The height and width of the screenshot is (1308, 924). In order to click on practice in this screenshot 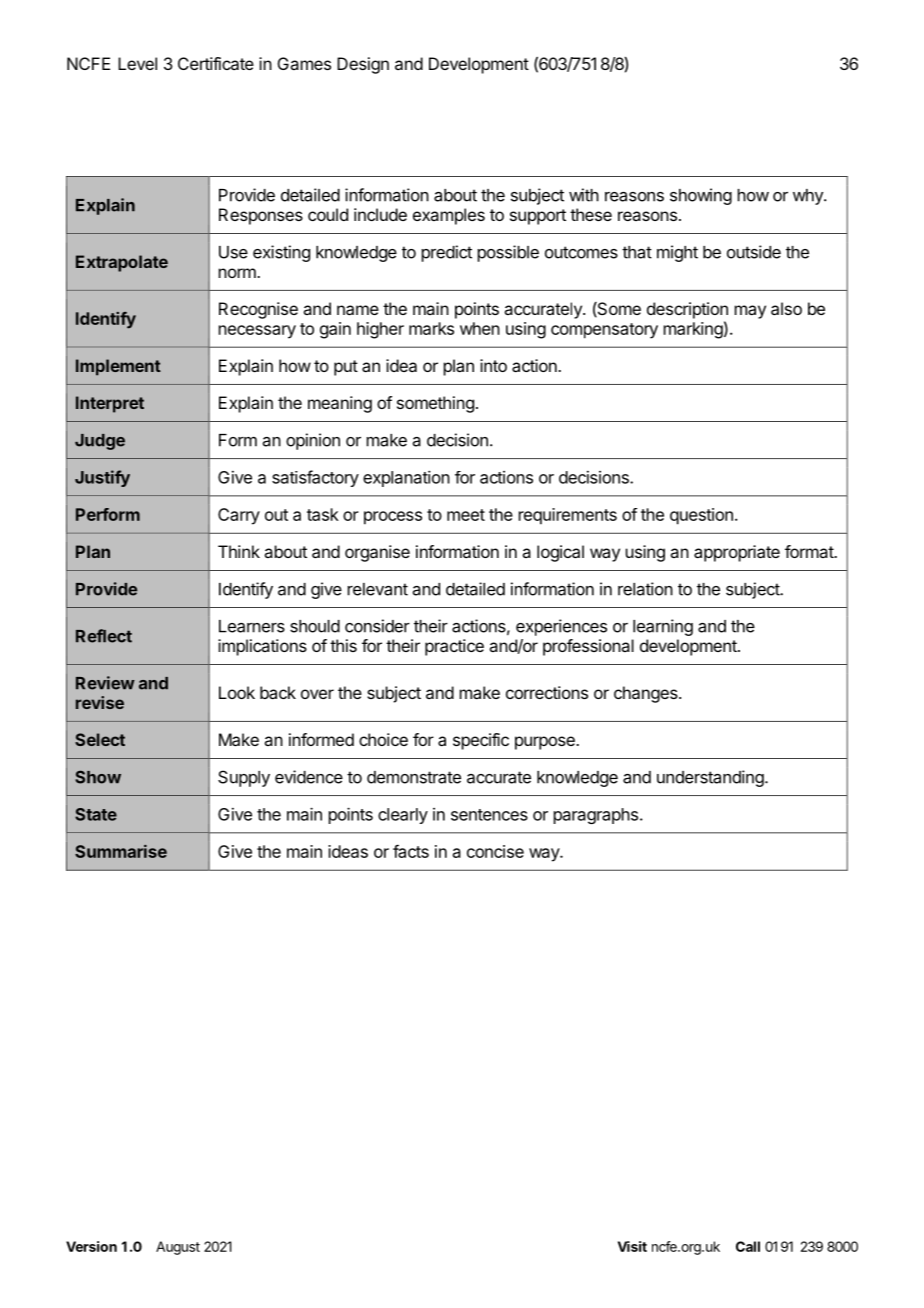, I will do `click(454, 647)`.
